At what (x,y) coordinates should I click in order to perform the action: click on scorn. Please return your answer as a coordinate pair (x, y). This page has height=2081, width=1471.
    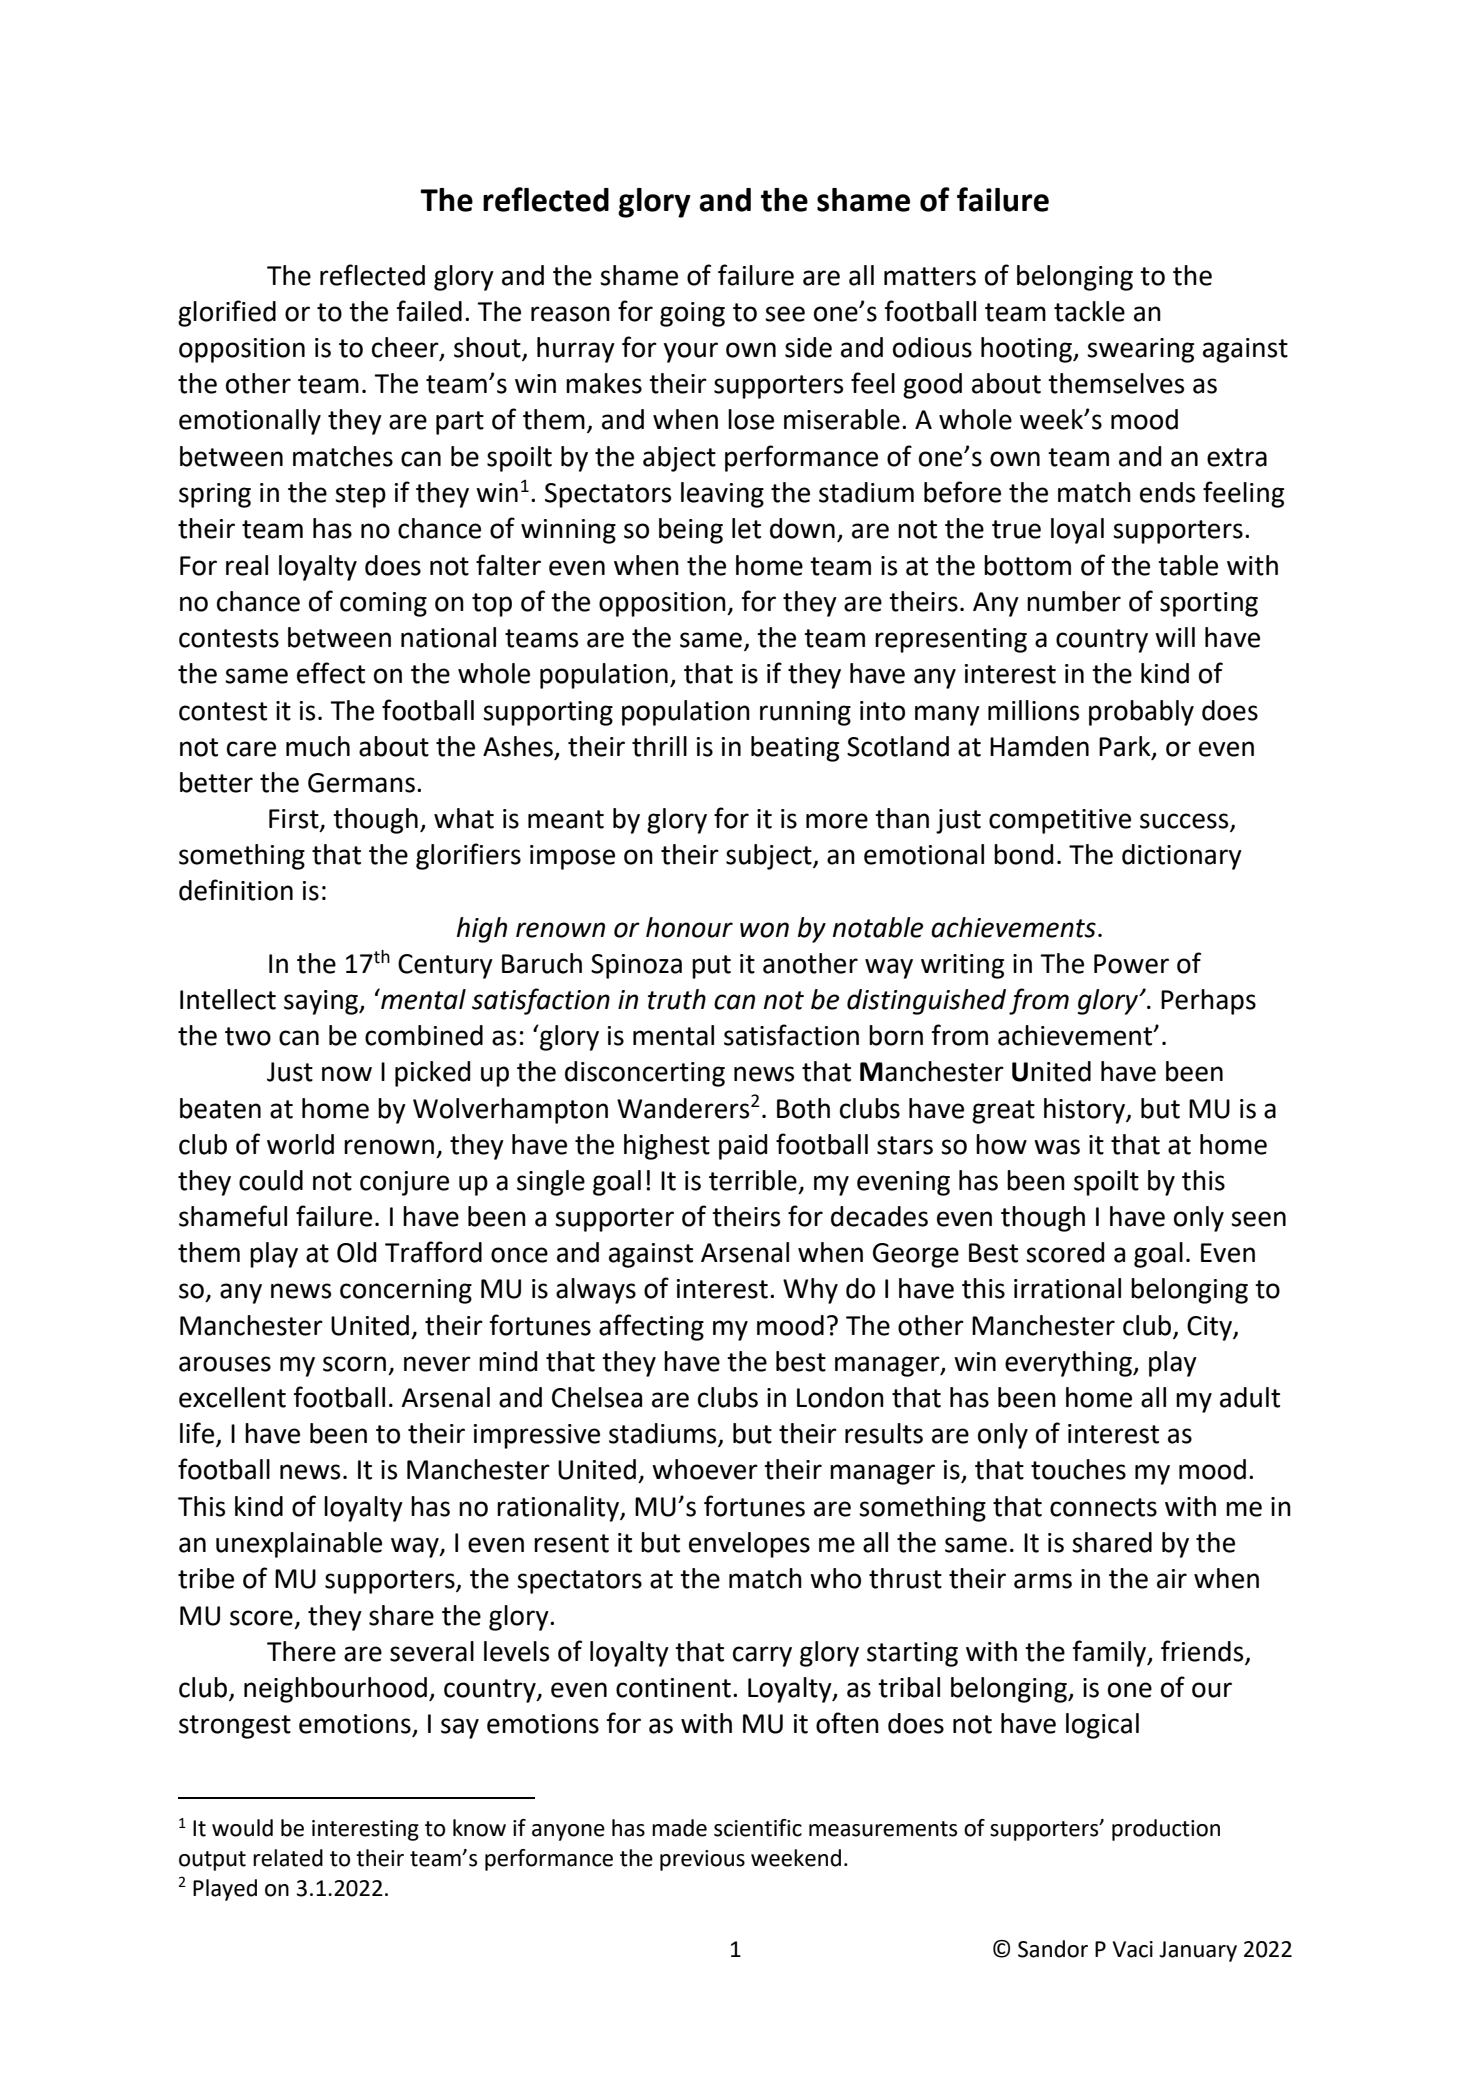
    Looking at the image, I should click on (354, 1364).
